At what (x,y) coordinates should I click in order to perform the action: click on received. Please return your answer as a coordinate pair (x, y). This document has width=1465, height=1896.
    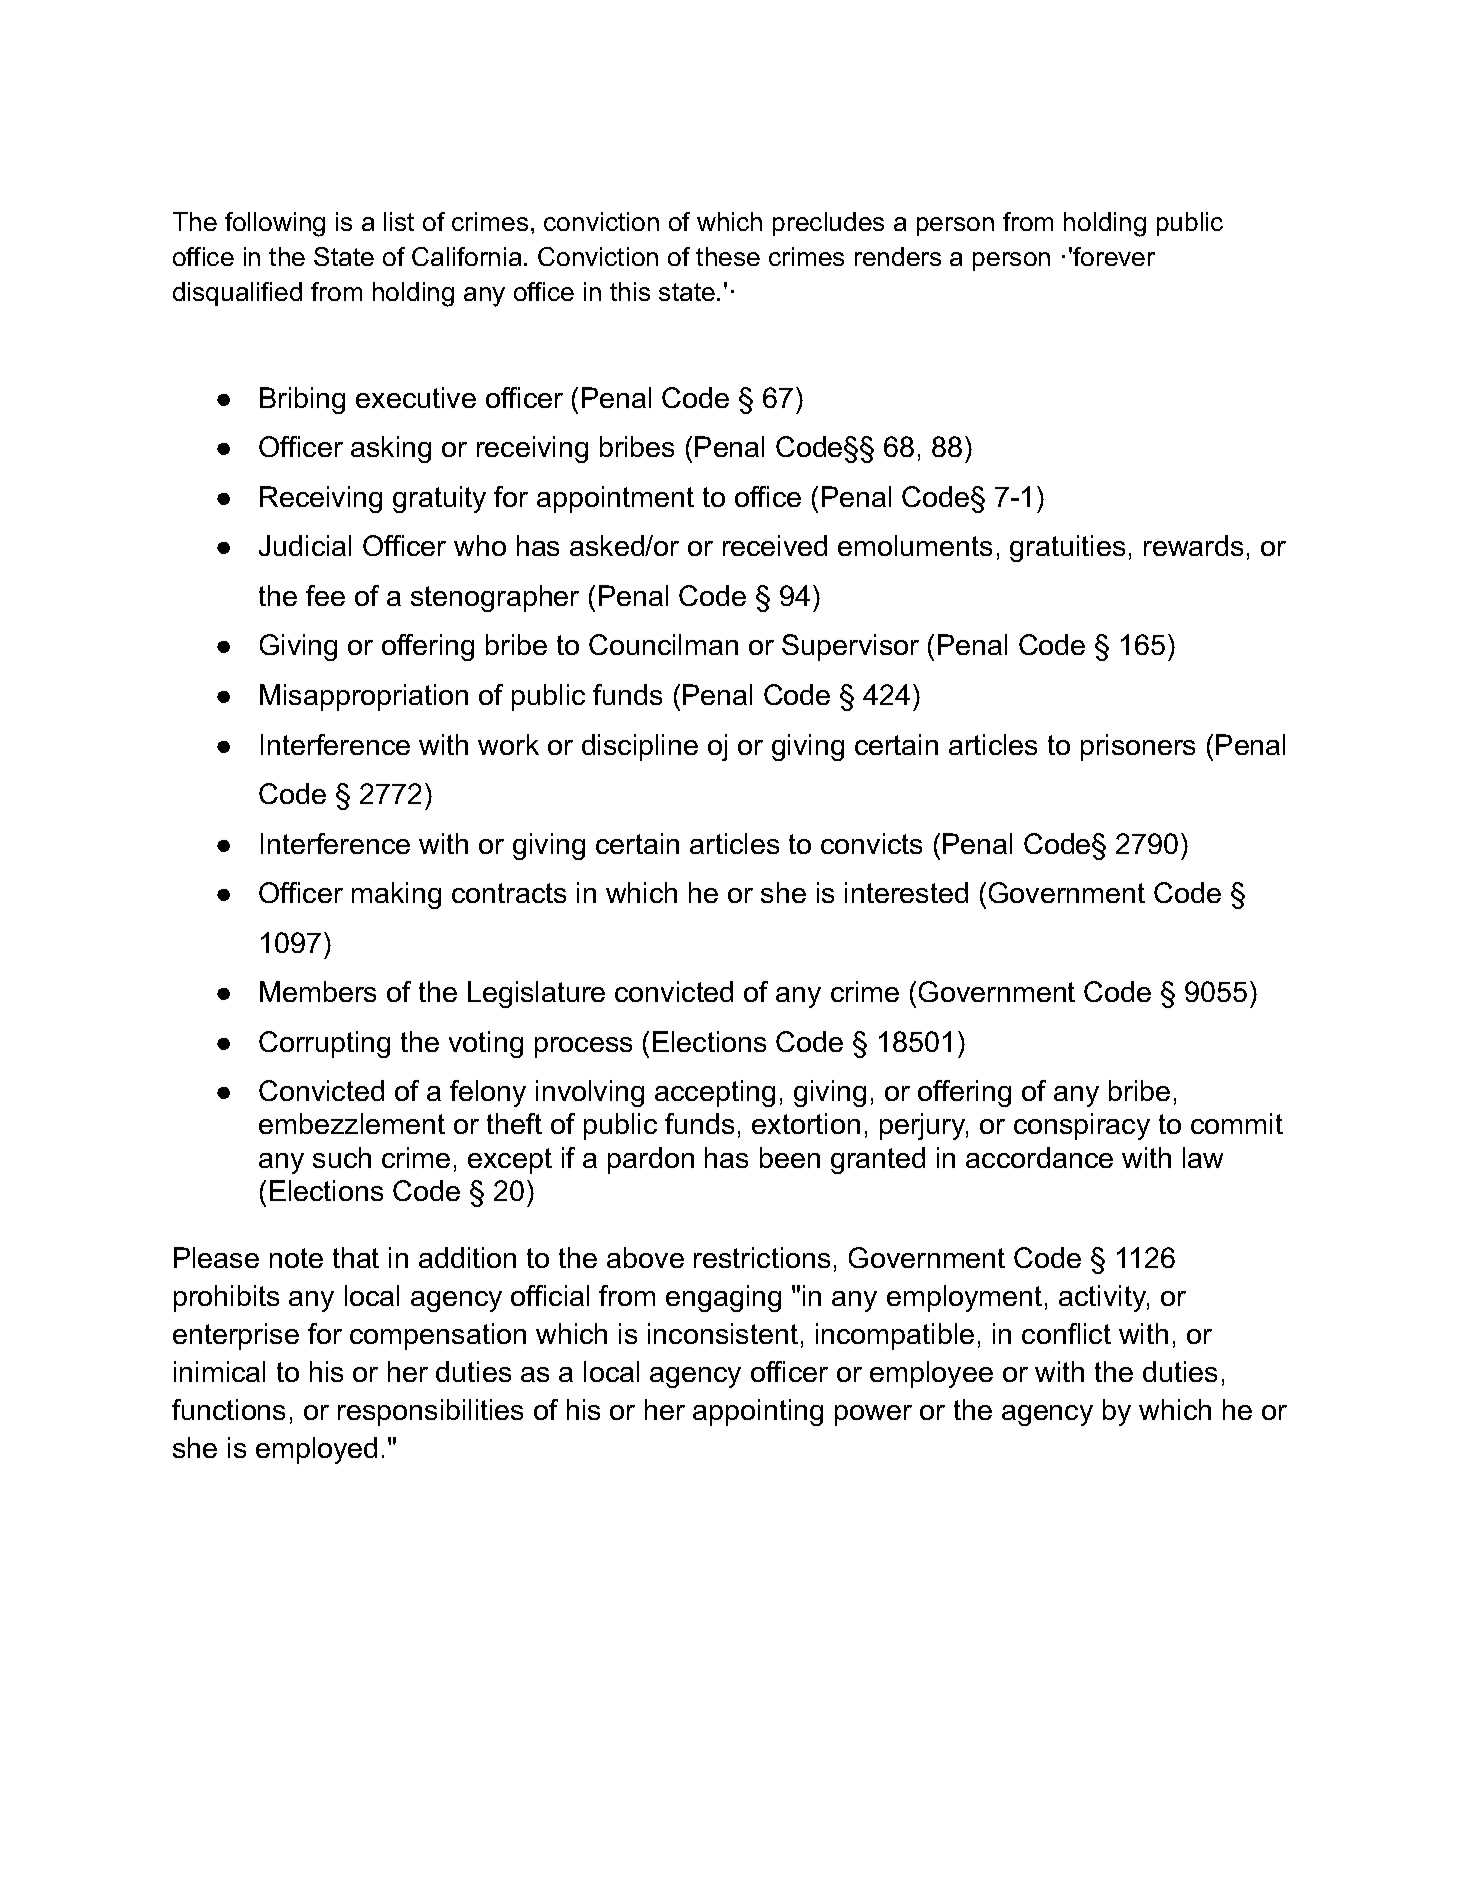
    Looking at the image, I should click on (775, 545).
